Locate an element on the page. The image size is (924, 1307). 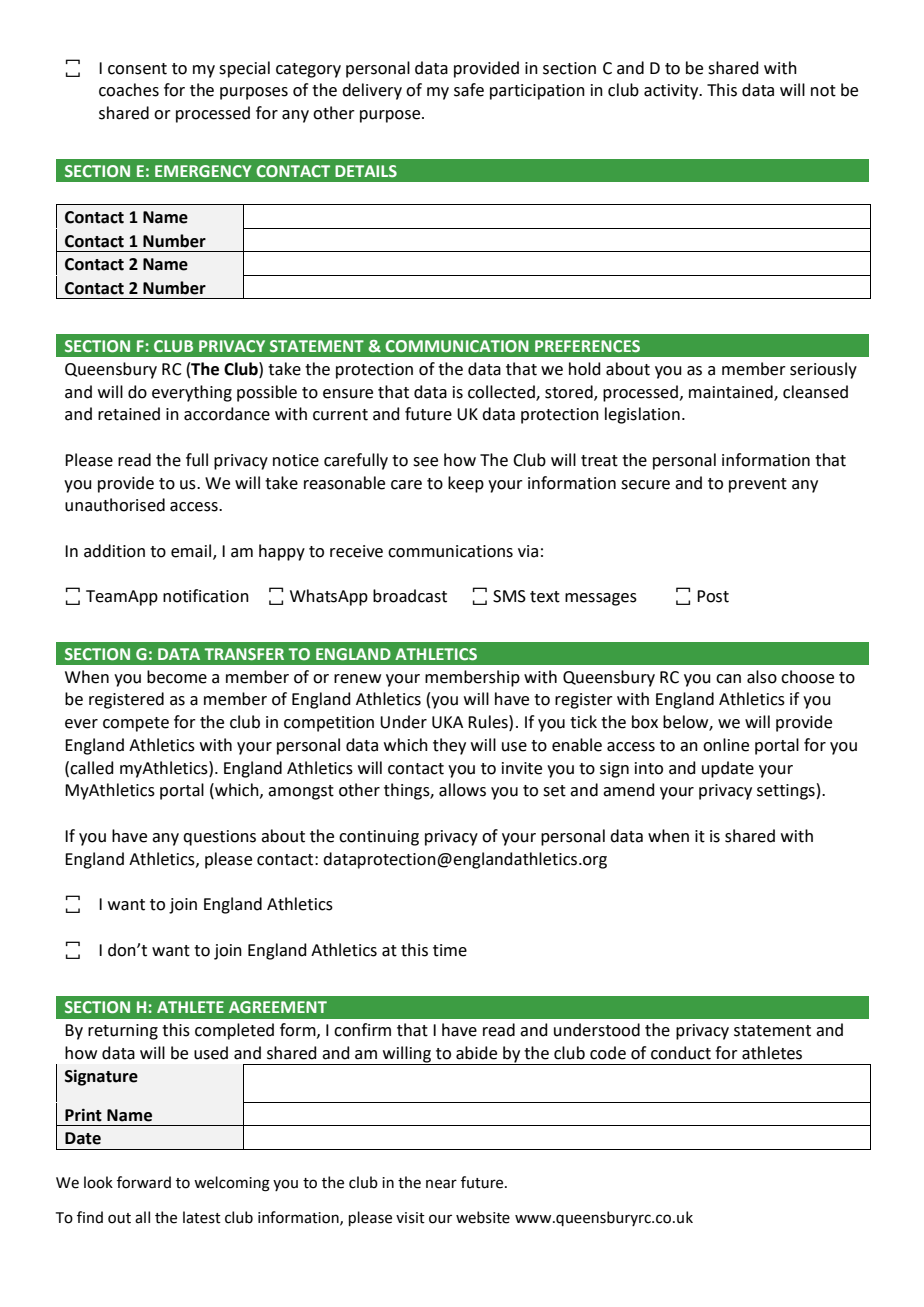
activity is located at coordinates (672, 92).
